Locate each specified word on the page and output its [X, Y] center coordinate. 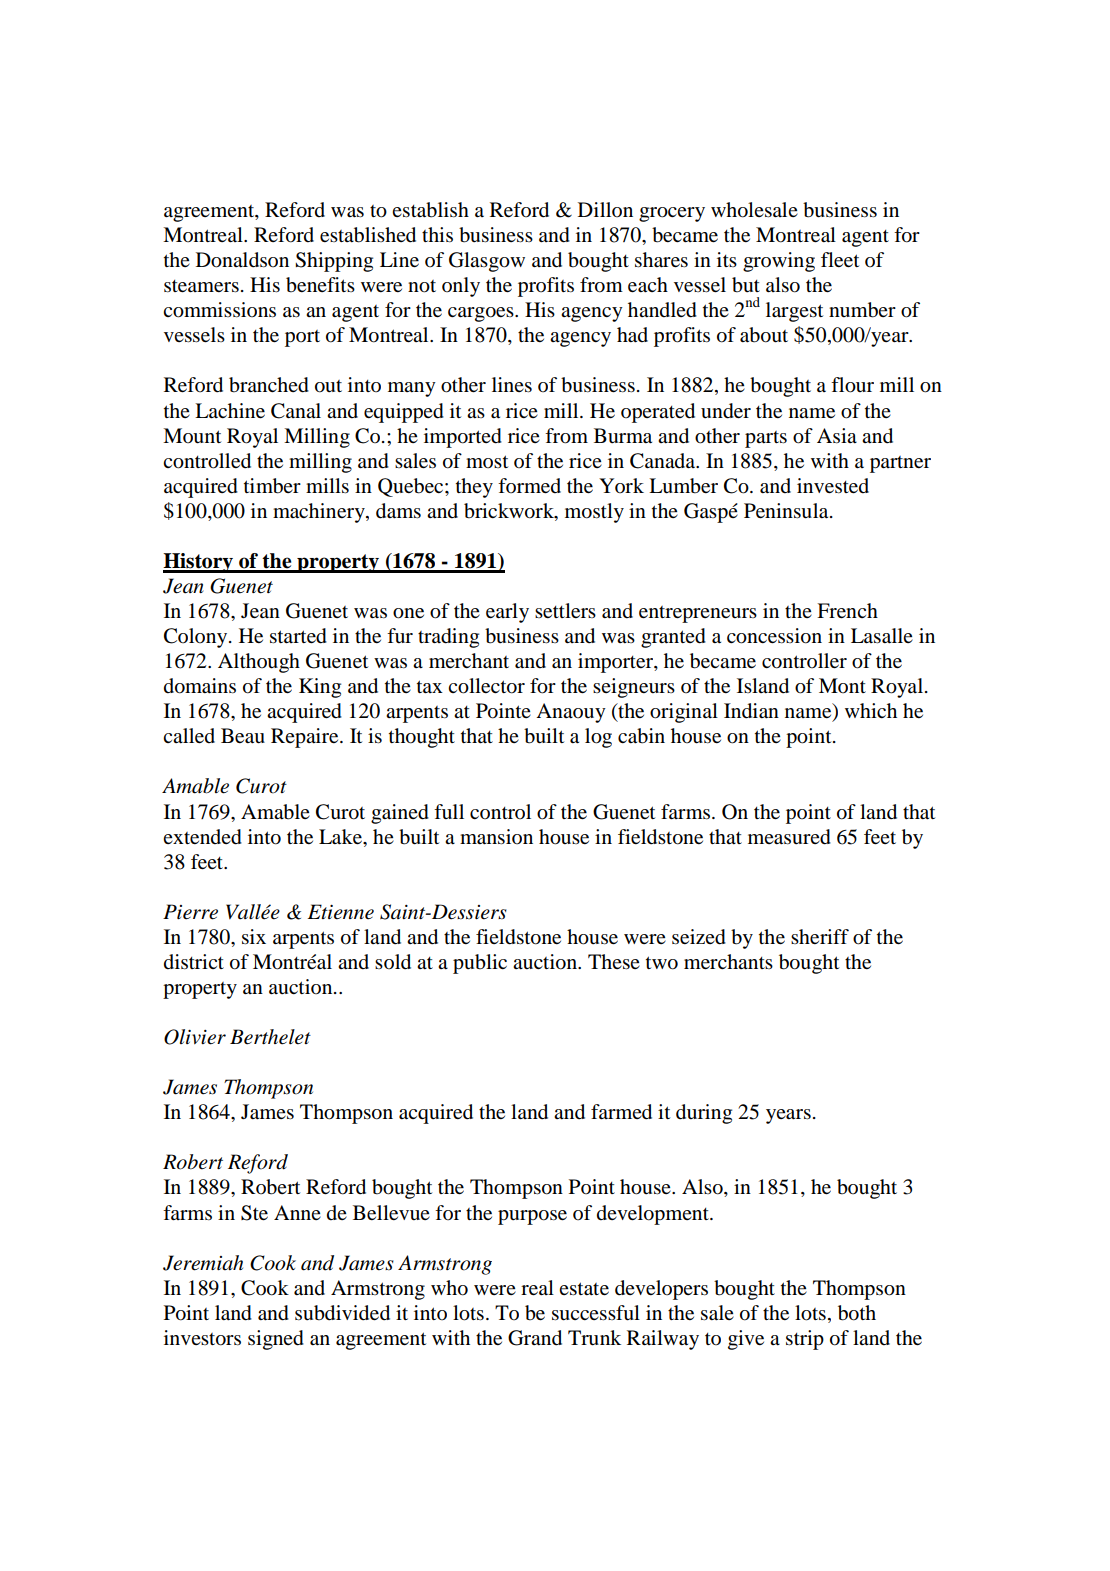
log [598, 738]
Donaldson [242, 260]
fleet [840, 260]
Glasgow [487, 262]
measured [789, 837]
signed [276, 1340]
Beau [243, 736]
